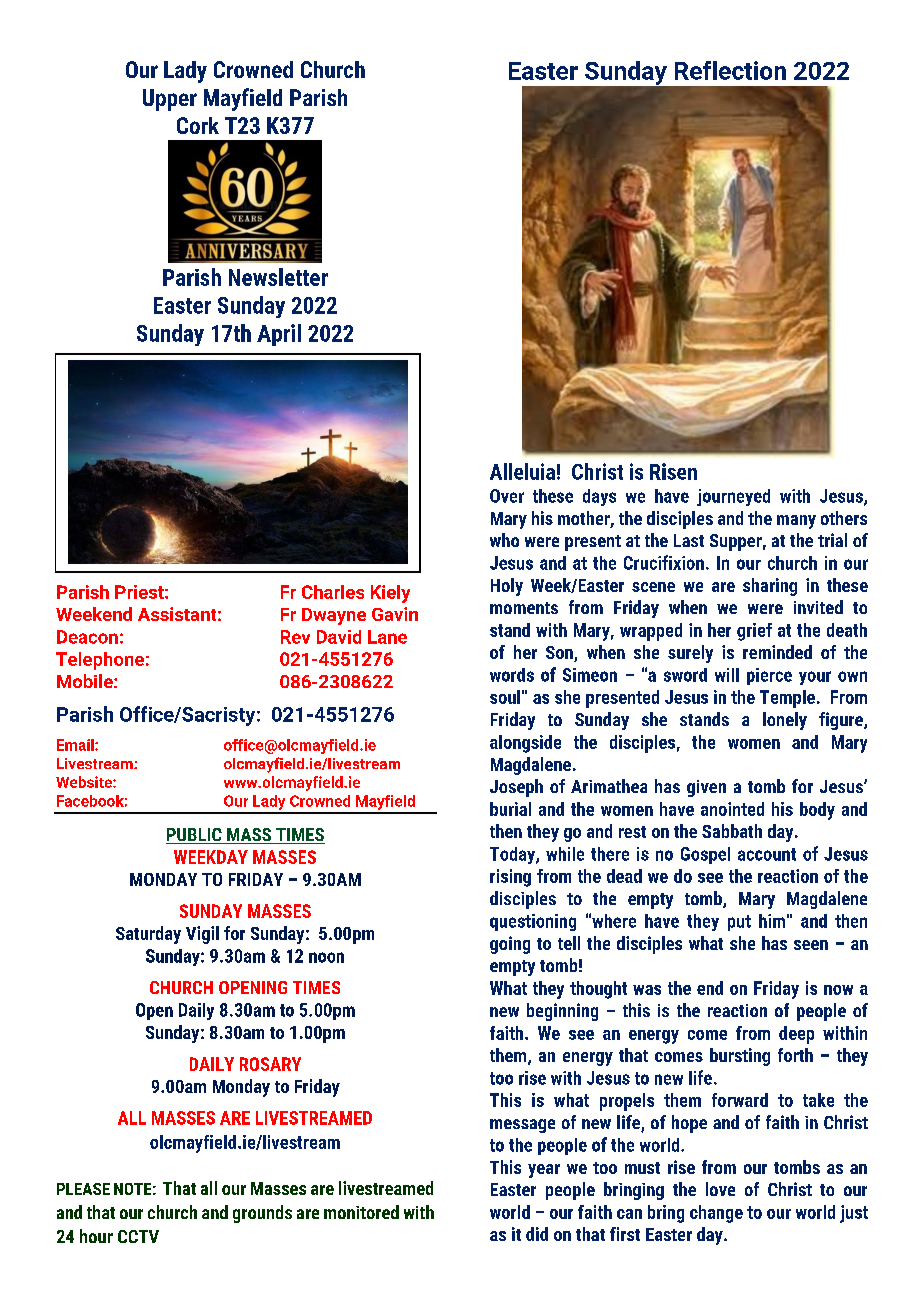 Image resolution: width=924 pixels, height=1308 pixels. What do you see at coordinates (796, 522) in the image?
I see `many` at bounding box center [796, 522].
